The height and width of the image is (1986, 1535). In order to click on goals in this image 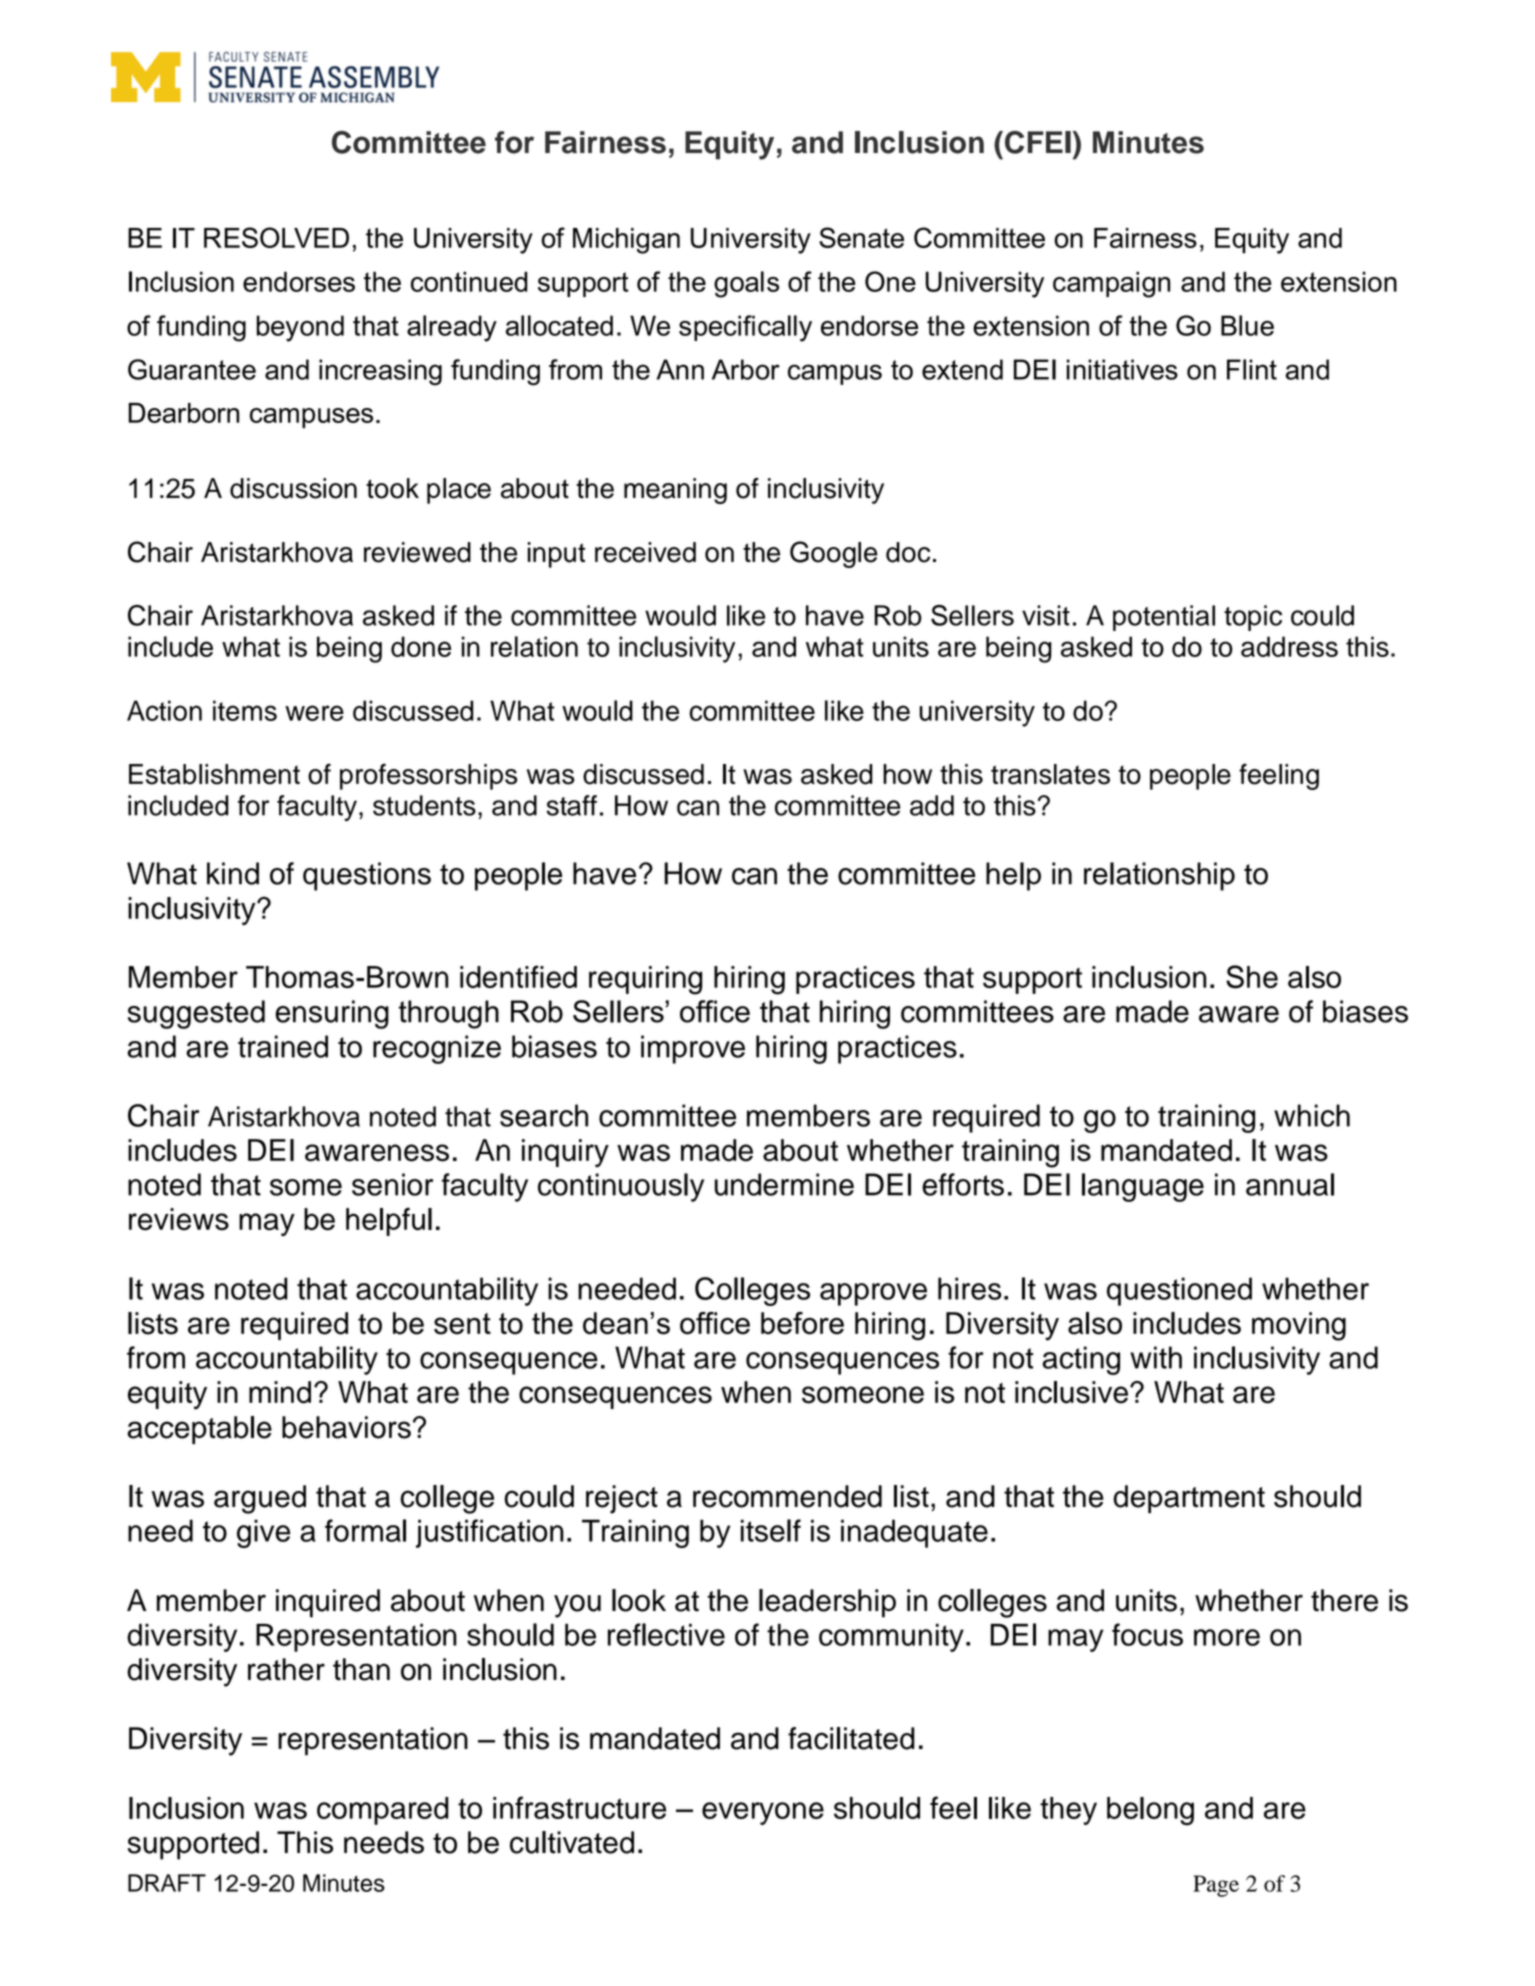, I will do `click(746, 284)`.
